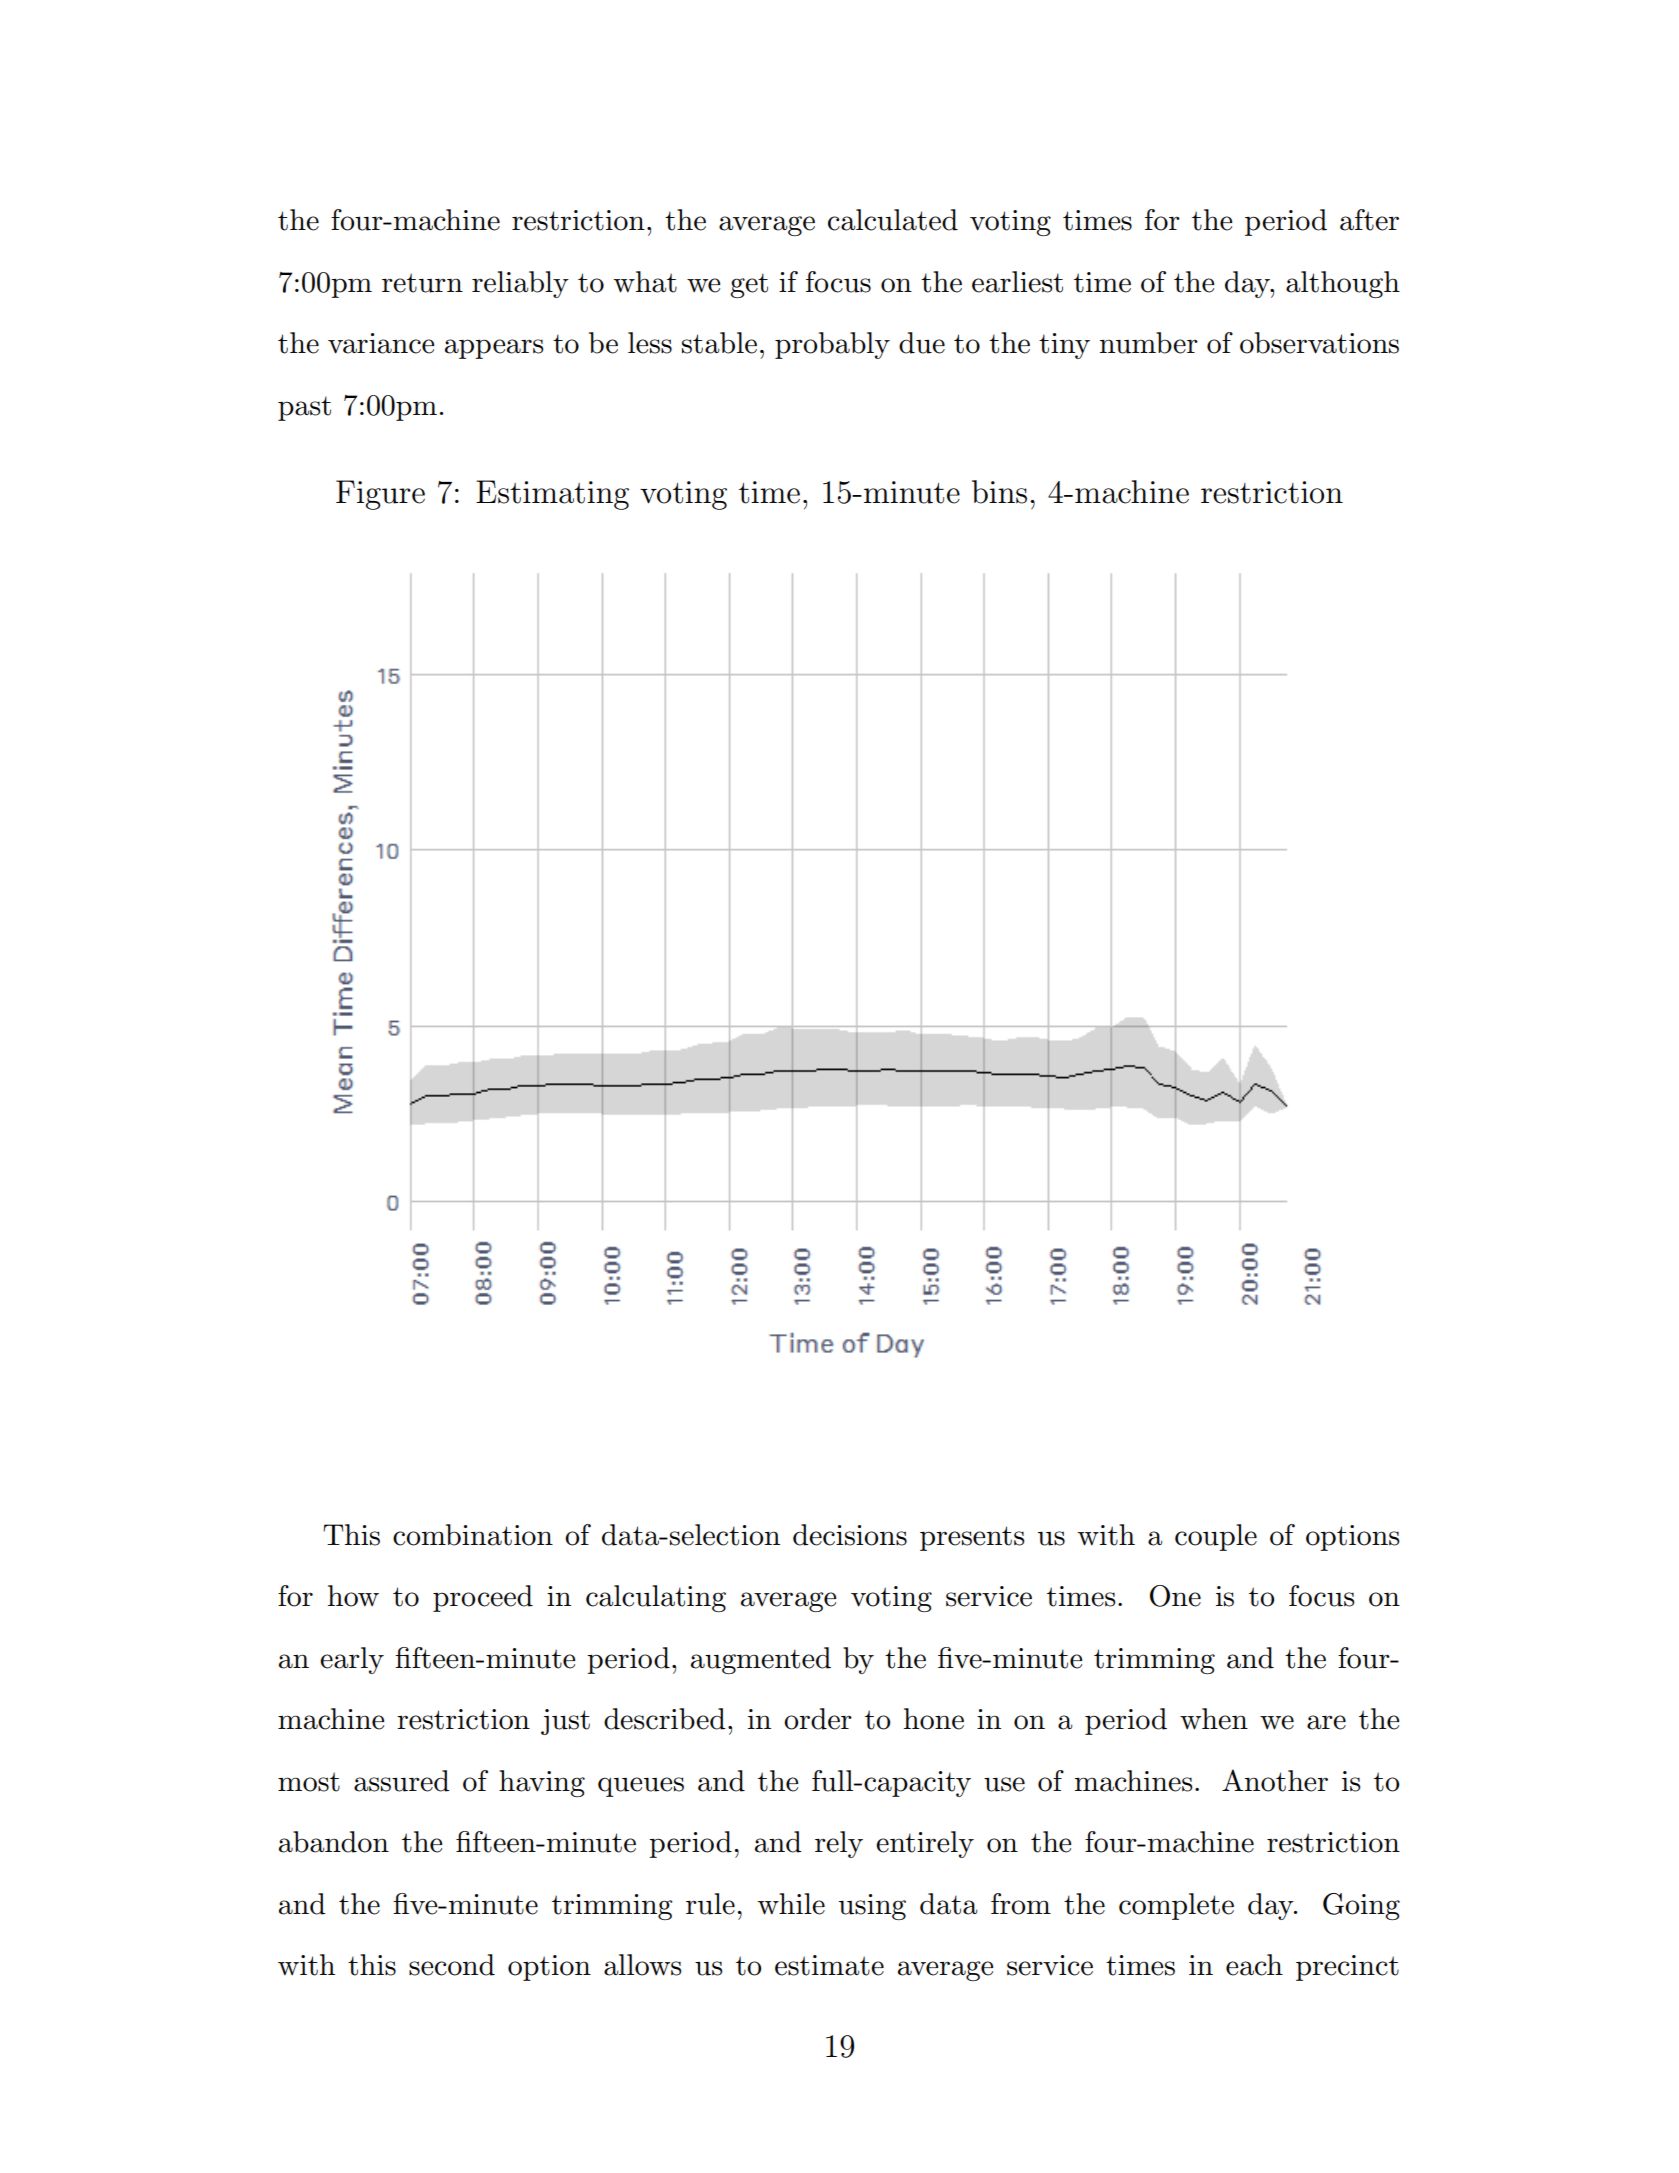 The image size is (1679, 2173). Describe the element at coordinates (473, 1535) in the document. I see `combination` at that location.
